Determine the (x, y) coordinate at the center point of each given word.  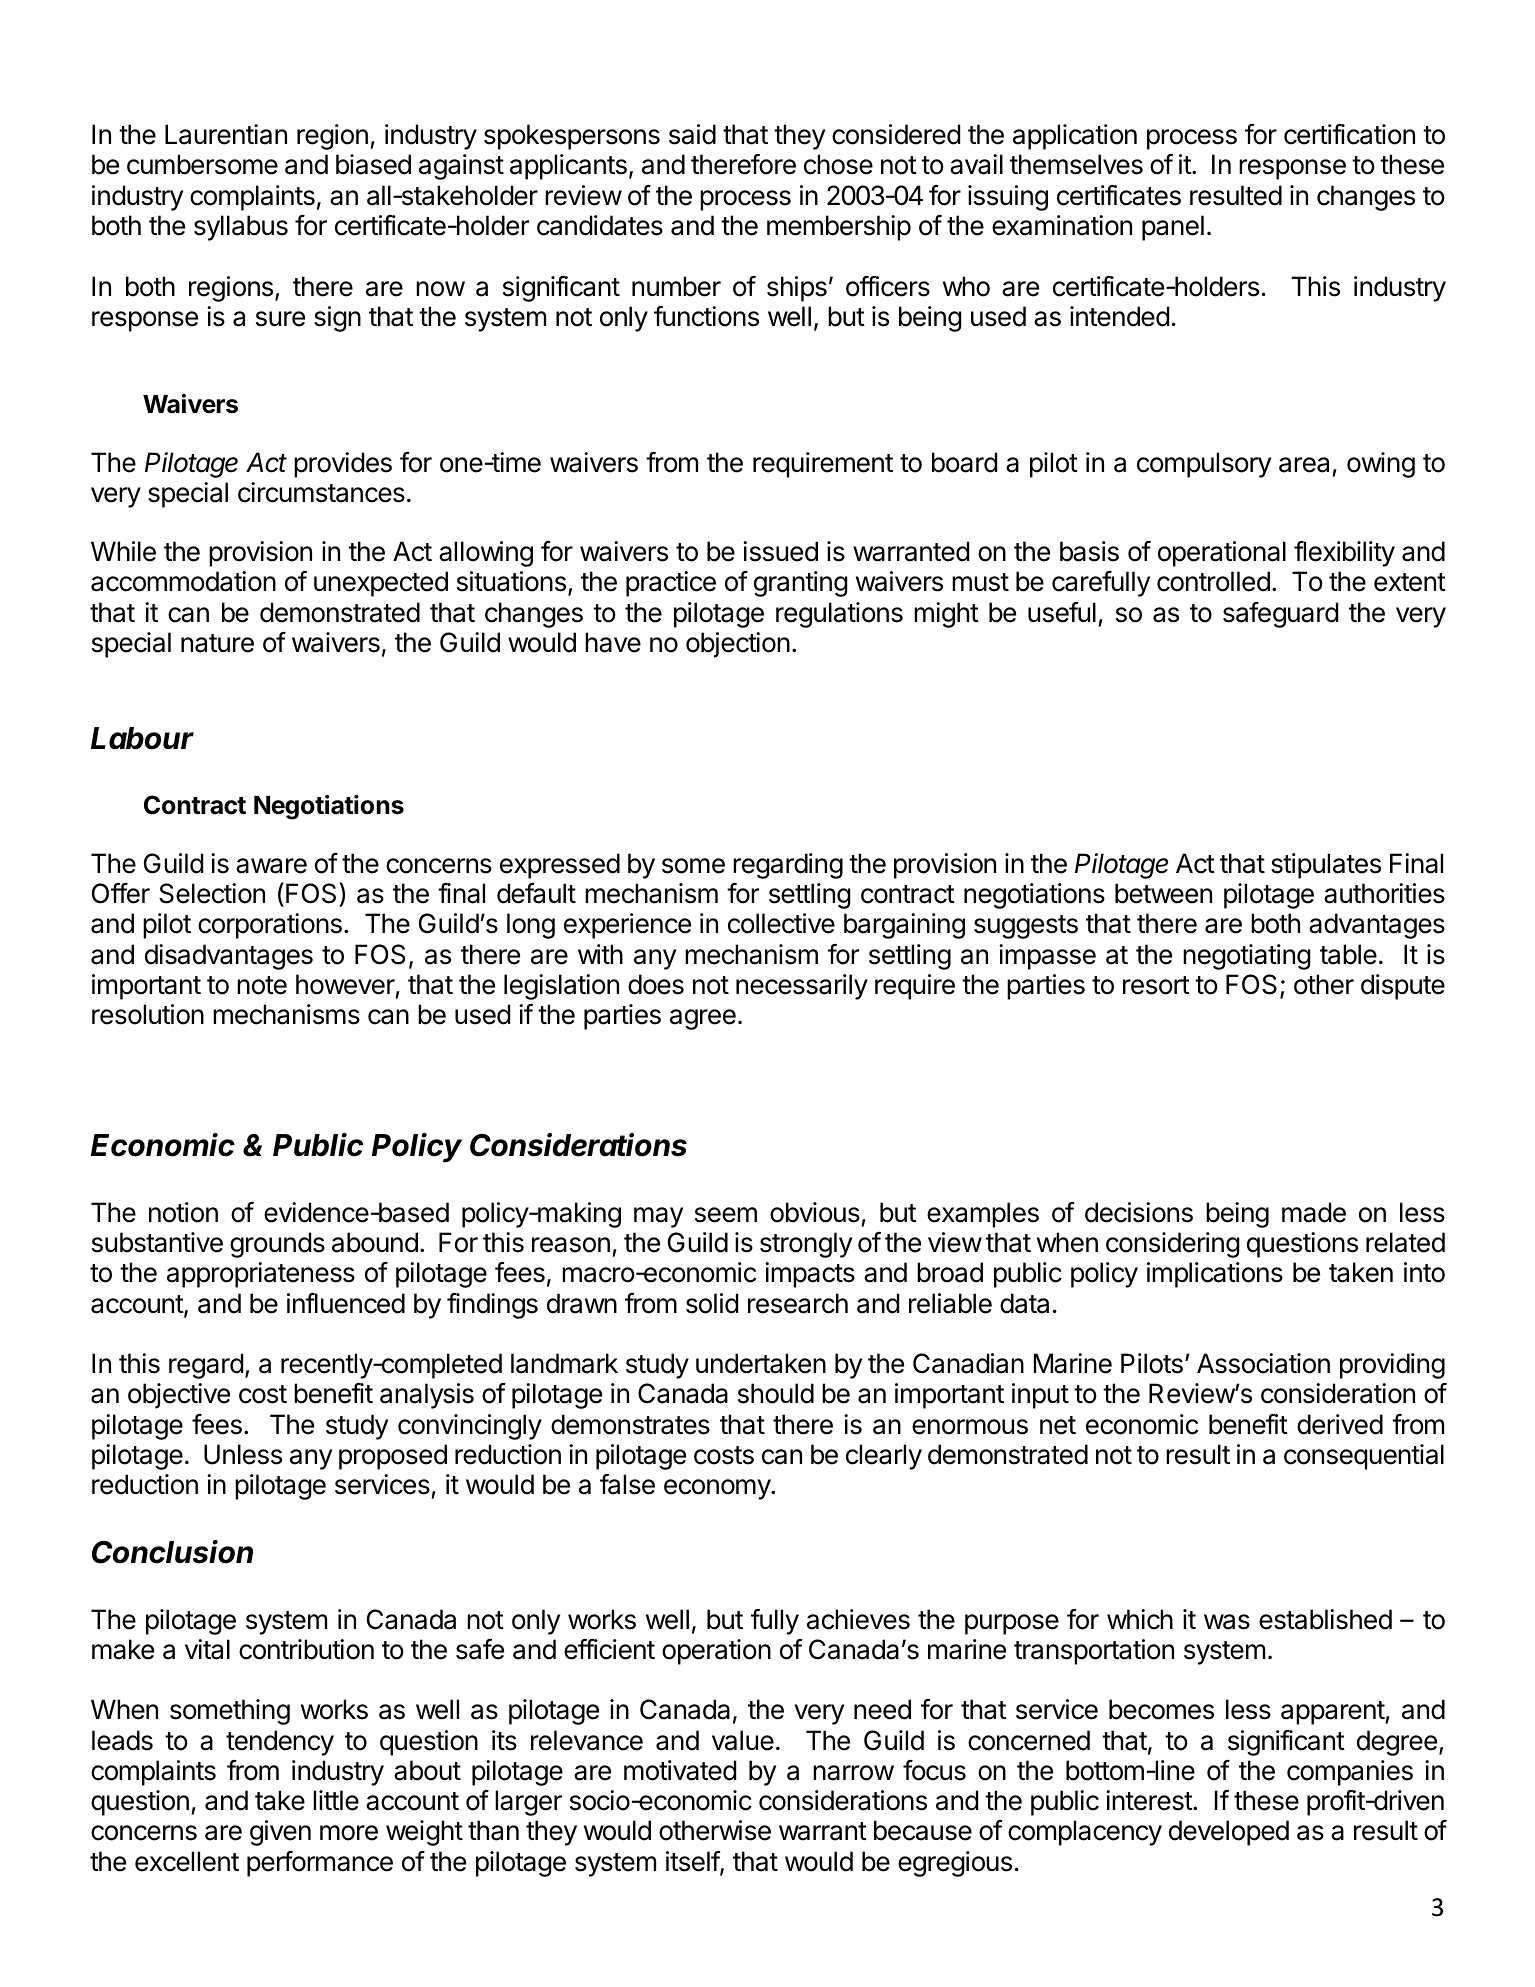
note (262, 985)
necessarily (802, 987)
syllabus (241, 228)
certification (1349, 134)
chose (838, 164)
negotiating (1247, 957)
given (280, 1833)
